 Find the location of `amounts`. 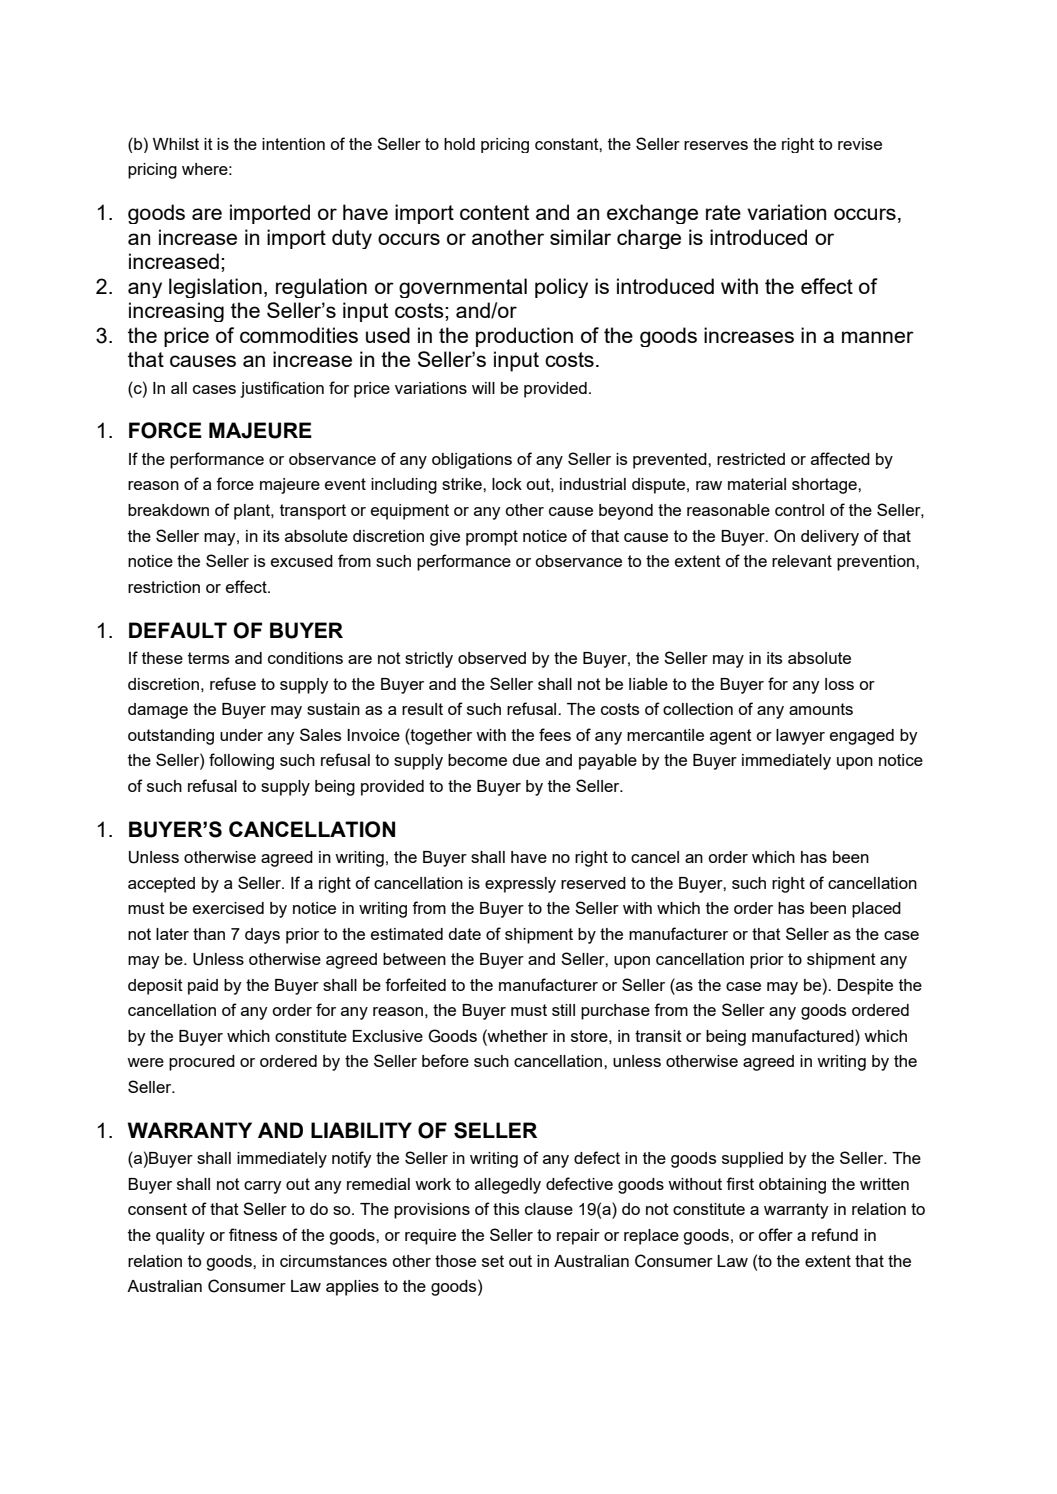

amounts is located at coordinates (821, 709).
